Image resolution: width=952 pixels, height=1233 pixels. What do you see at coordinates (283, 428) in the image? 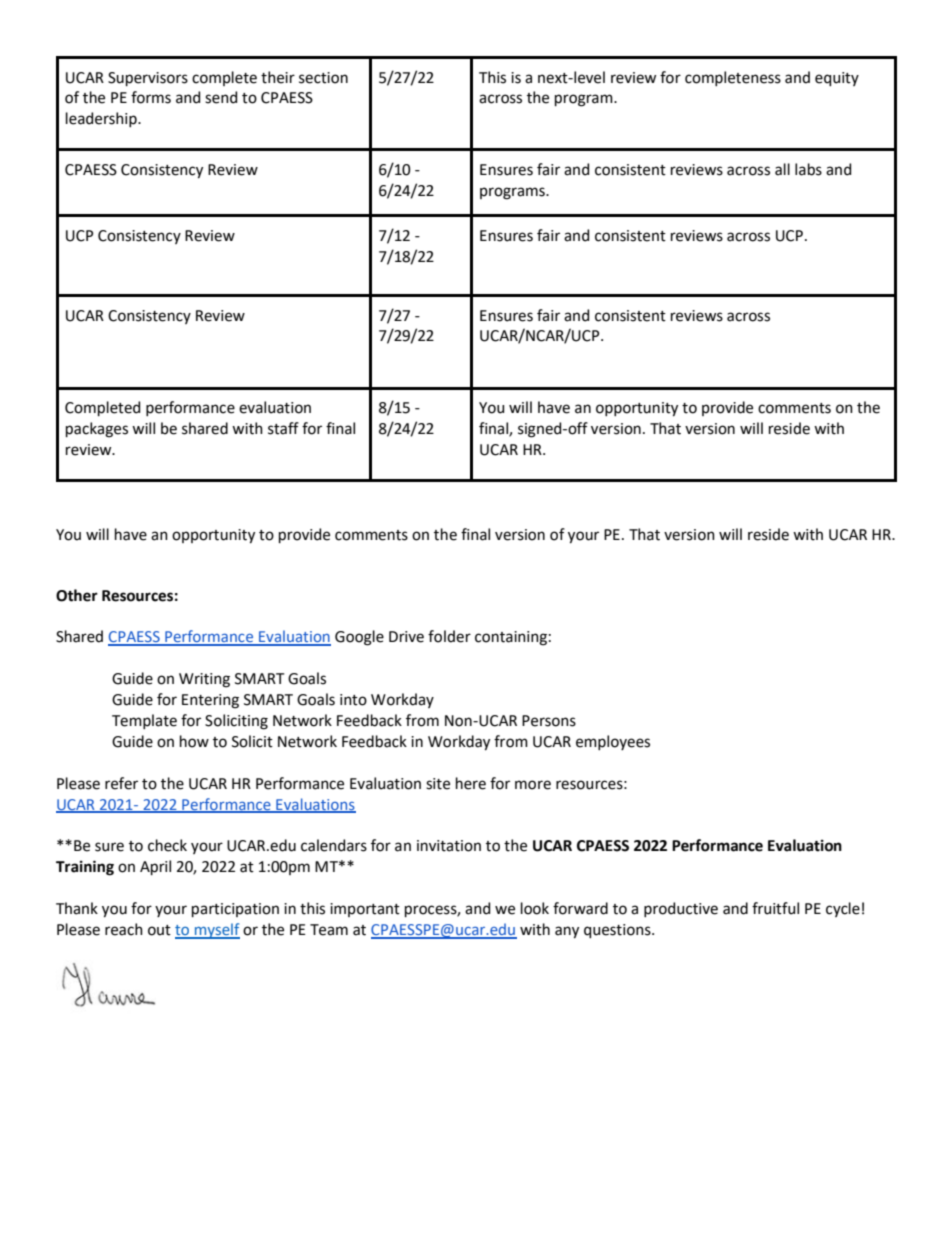
I see `staff` at bounding box center [283, 428].
